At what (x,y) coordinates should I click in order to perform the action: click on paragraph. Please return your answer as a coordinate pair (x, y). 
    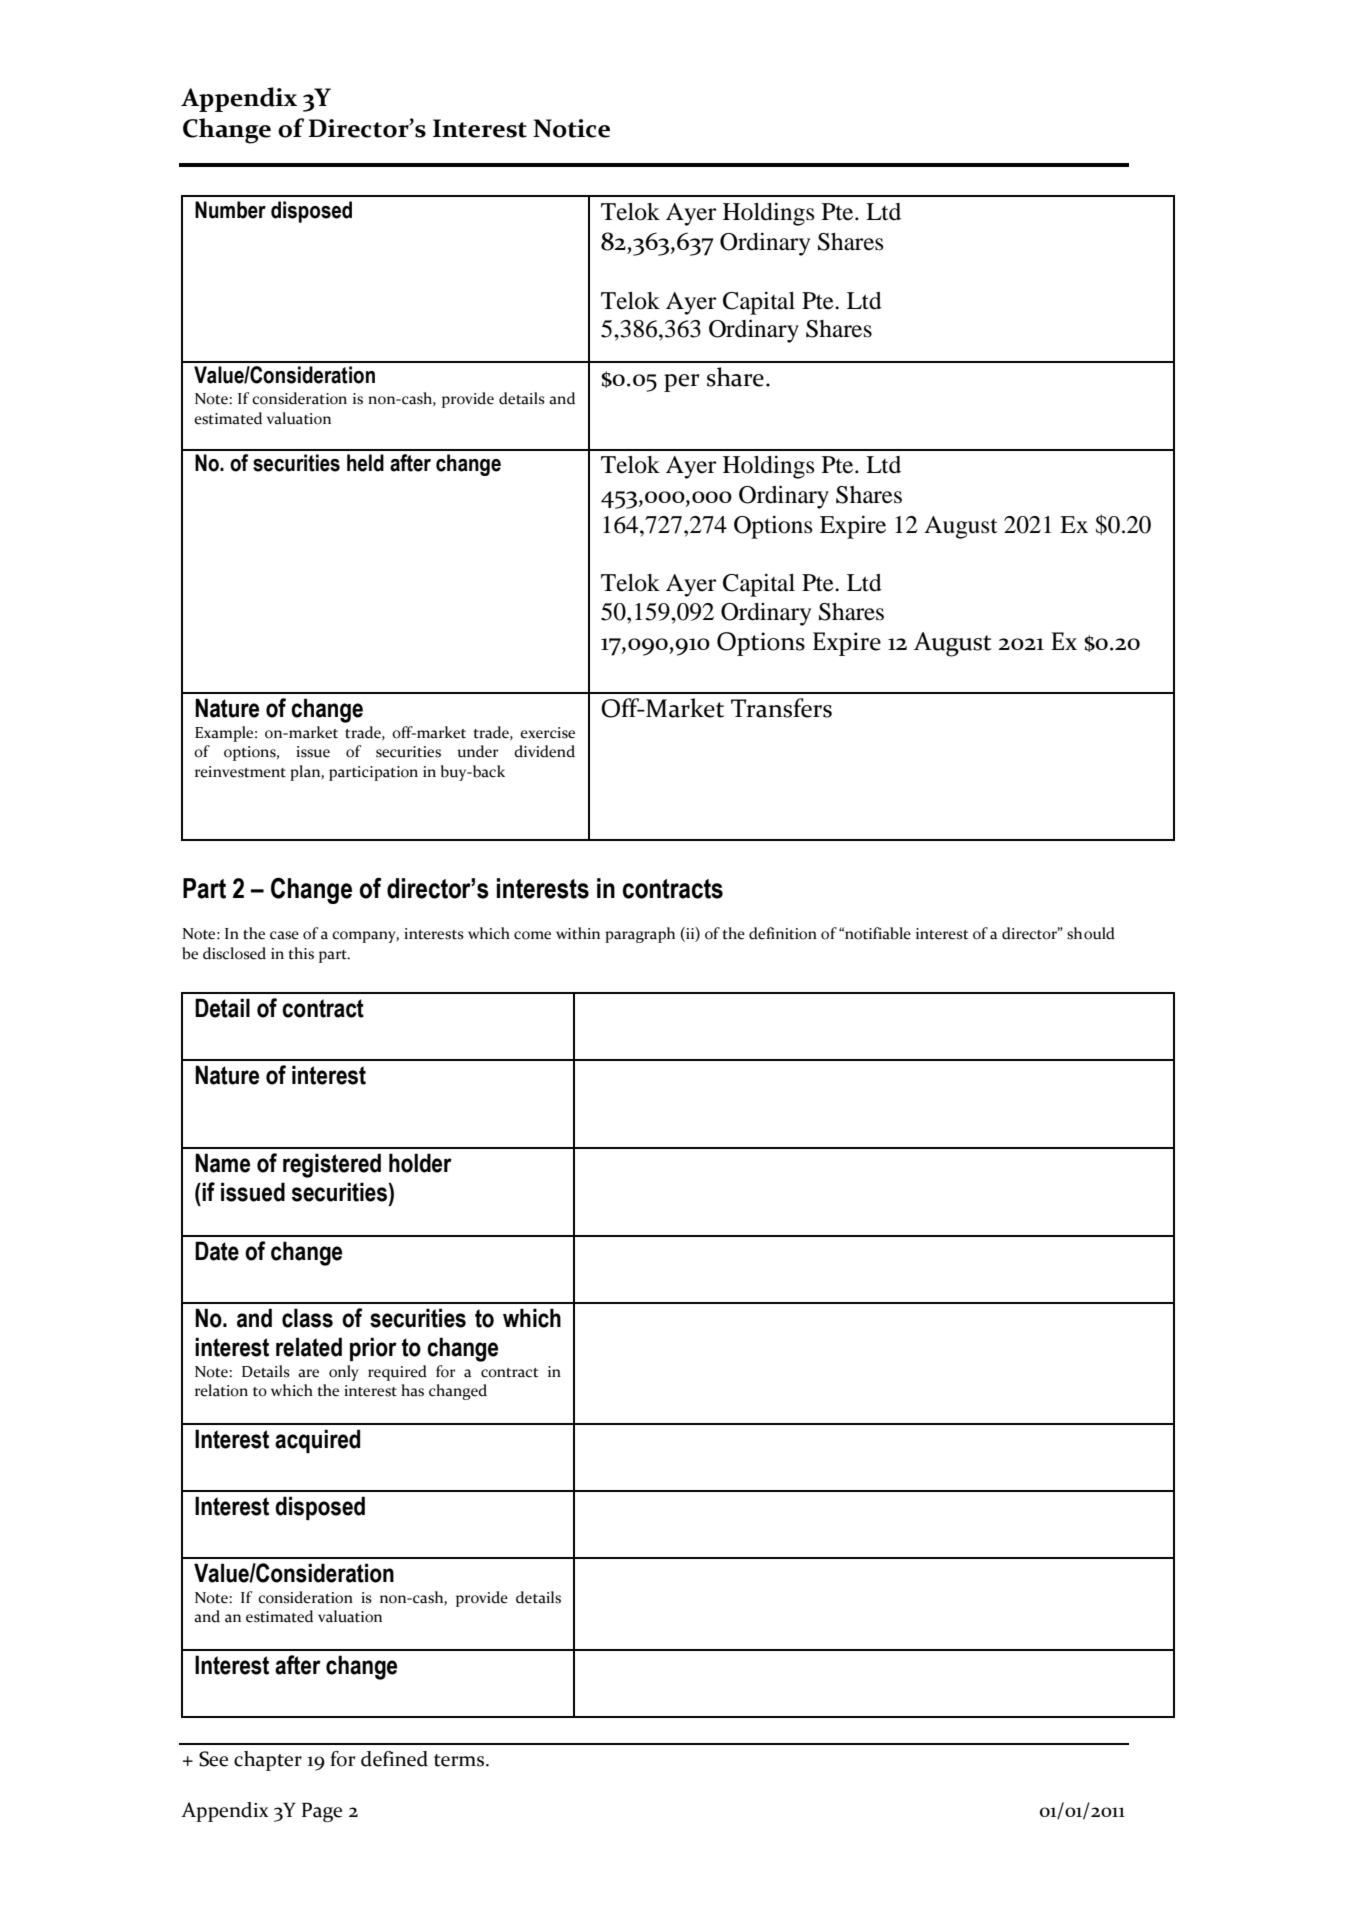
    Looking at the image, I should click on (640, 935).
